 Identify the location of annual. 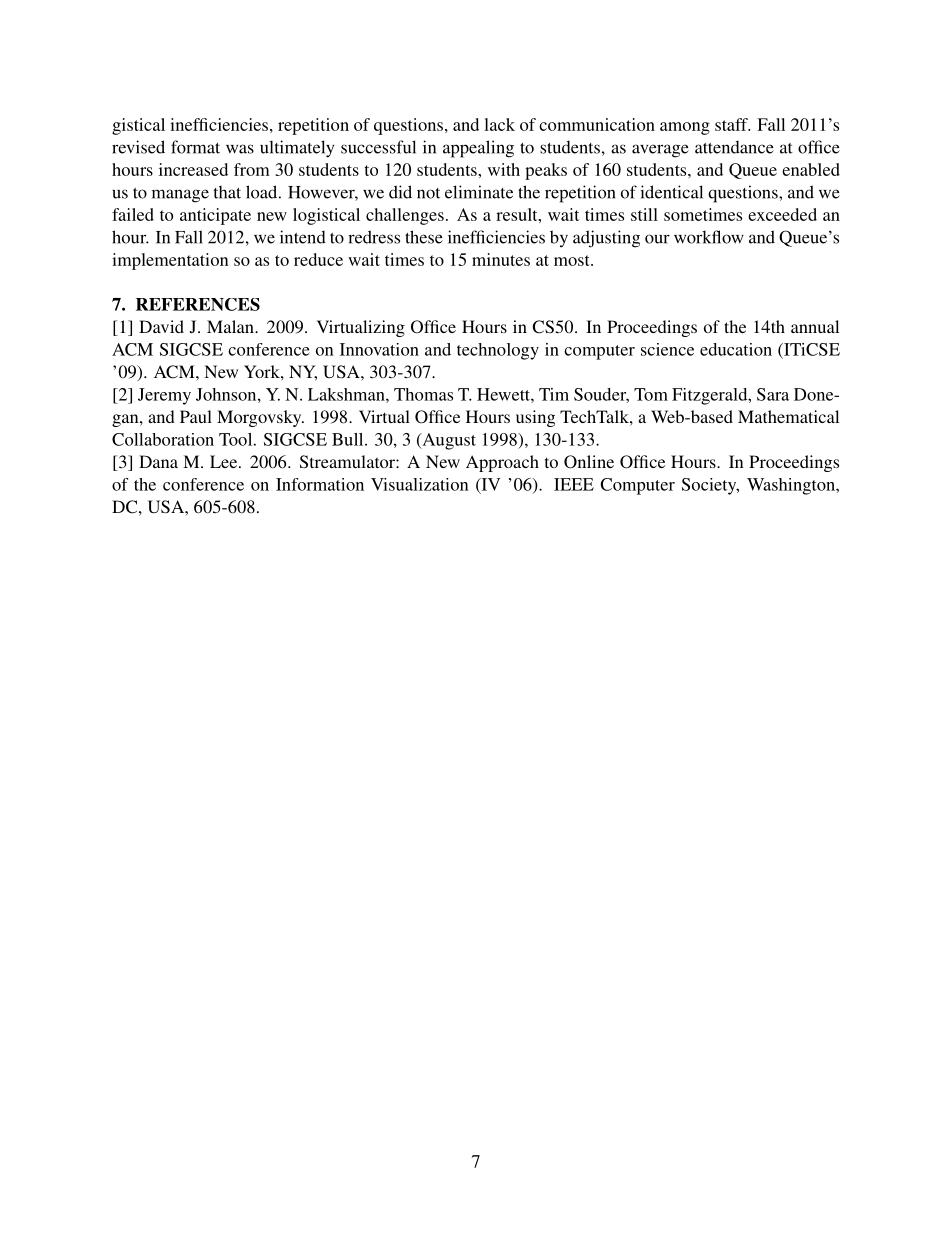
(815, 326).
